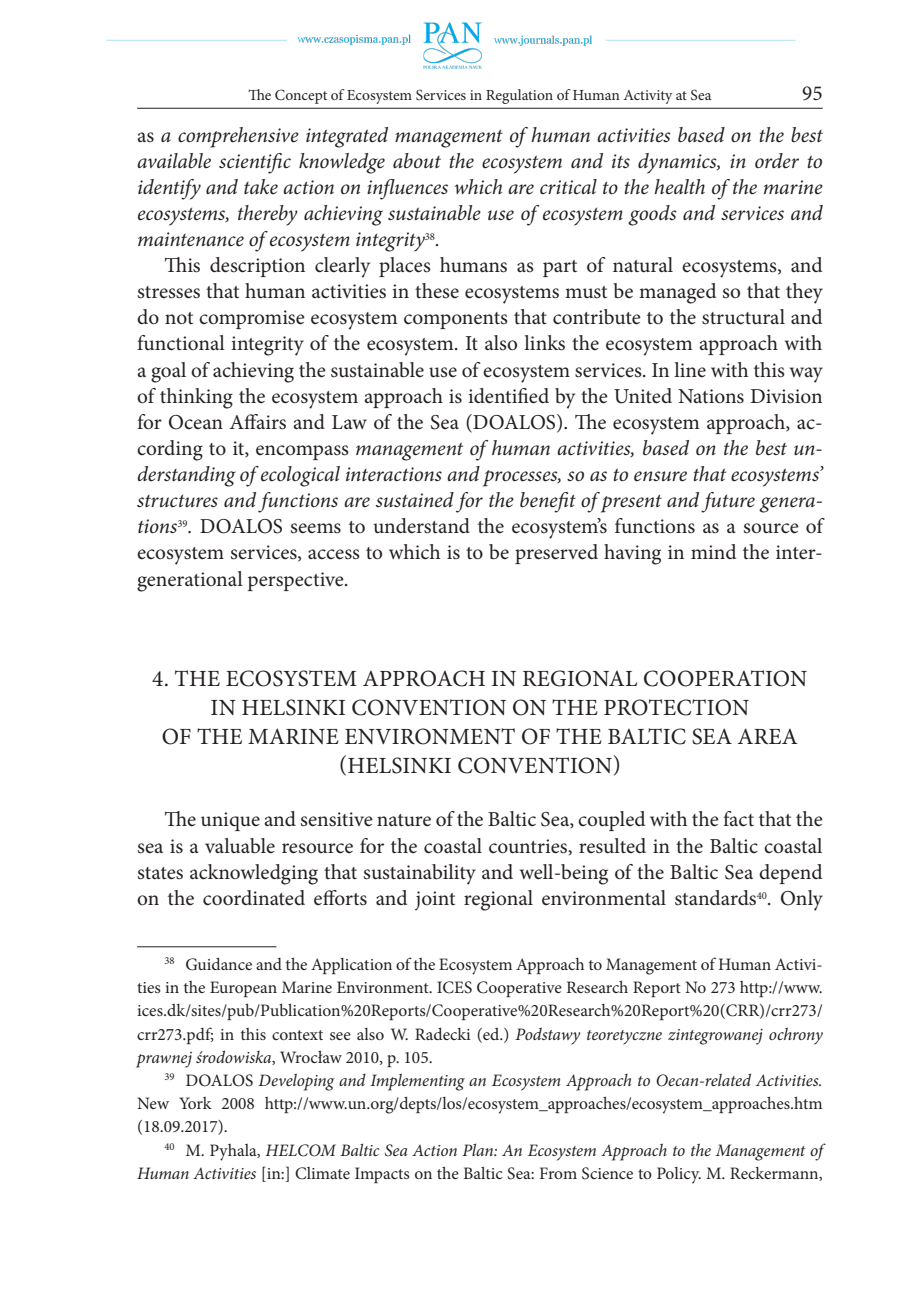 The height and width of the screenshot is (1316, 905). I want to click on nature, so click(404, 820).
